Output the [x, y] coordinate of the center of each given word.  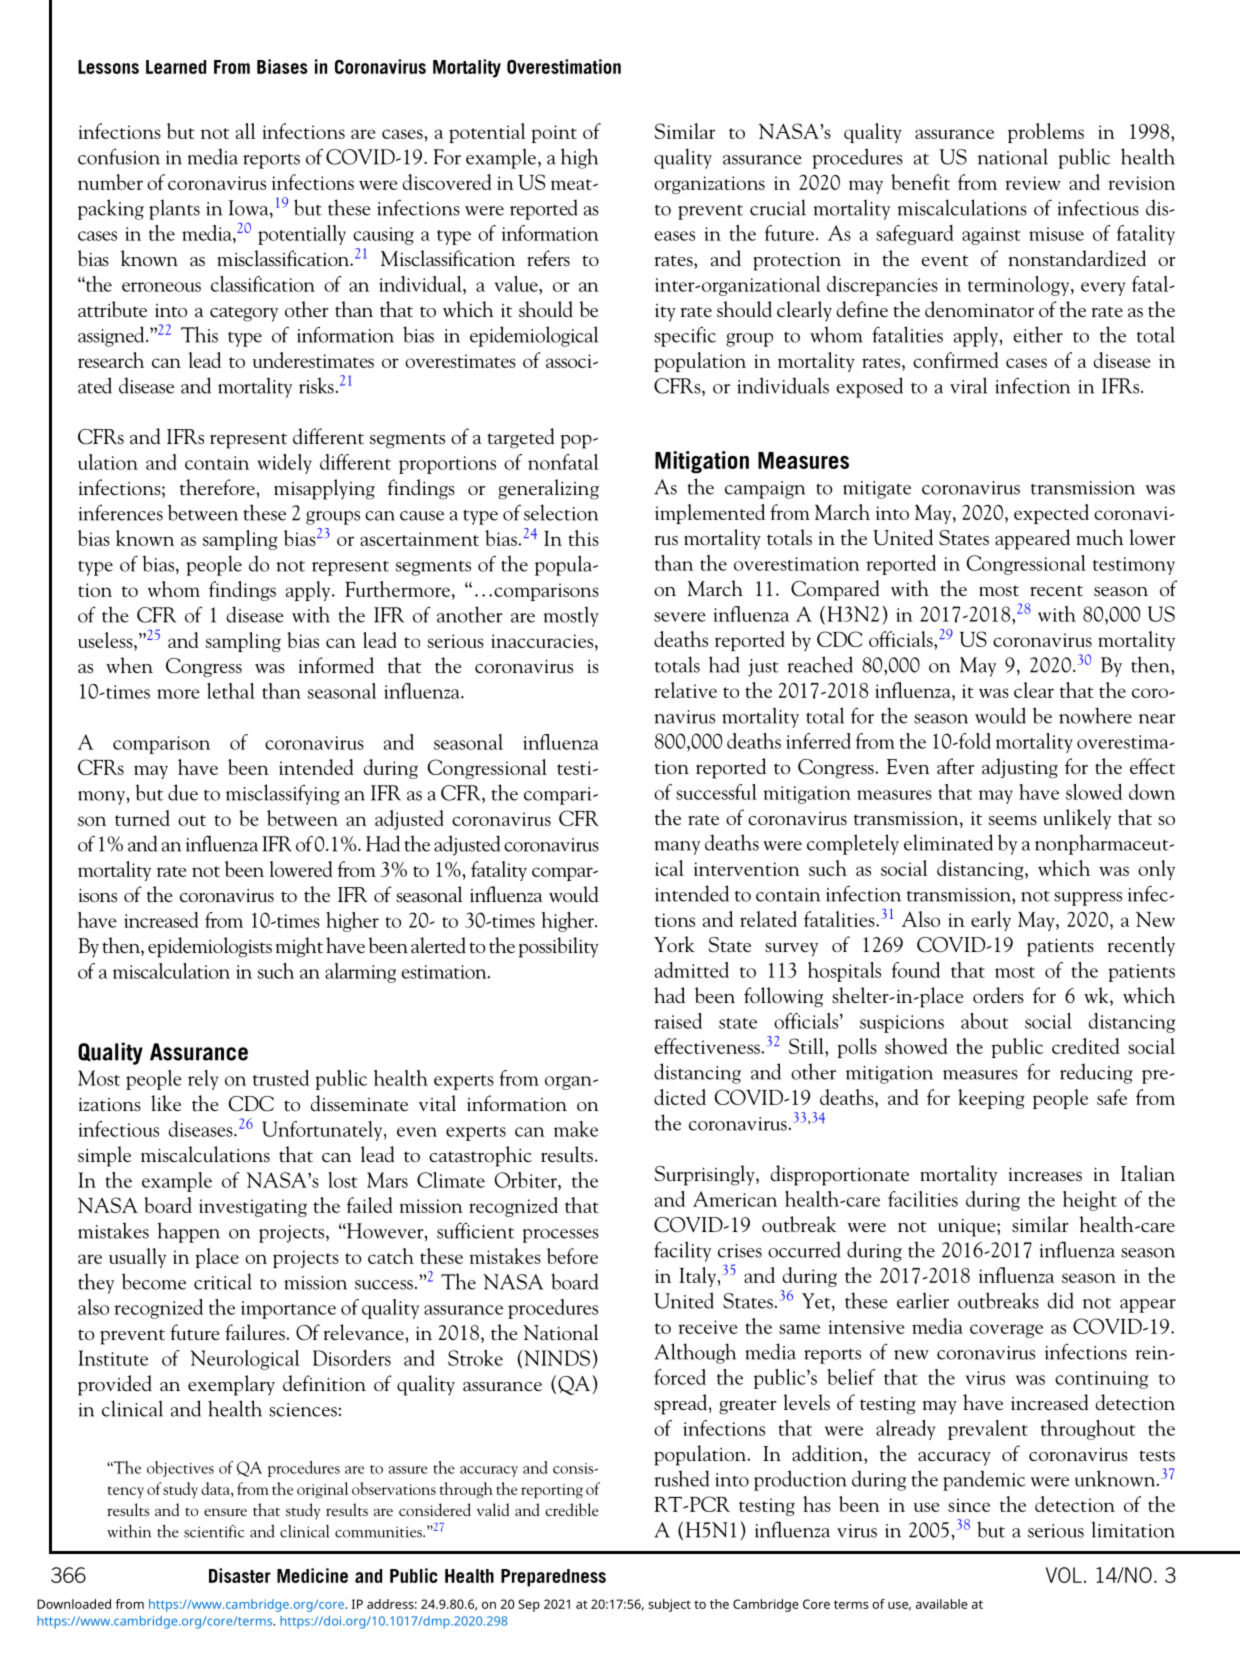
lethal [231, 691]
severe [680, 617]
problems [1046, 133]
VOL [1064, 1575]
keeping [991, 1099]
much [1100, 537]
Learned [176, 67]
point [554, 134]
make [576, 1129]
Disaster [240, 1575]
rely [203, 1080]
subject [669, 1605]
